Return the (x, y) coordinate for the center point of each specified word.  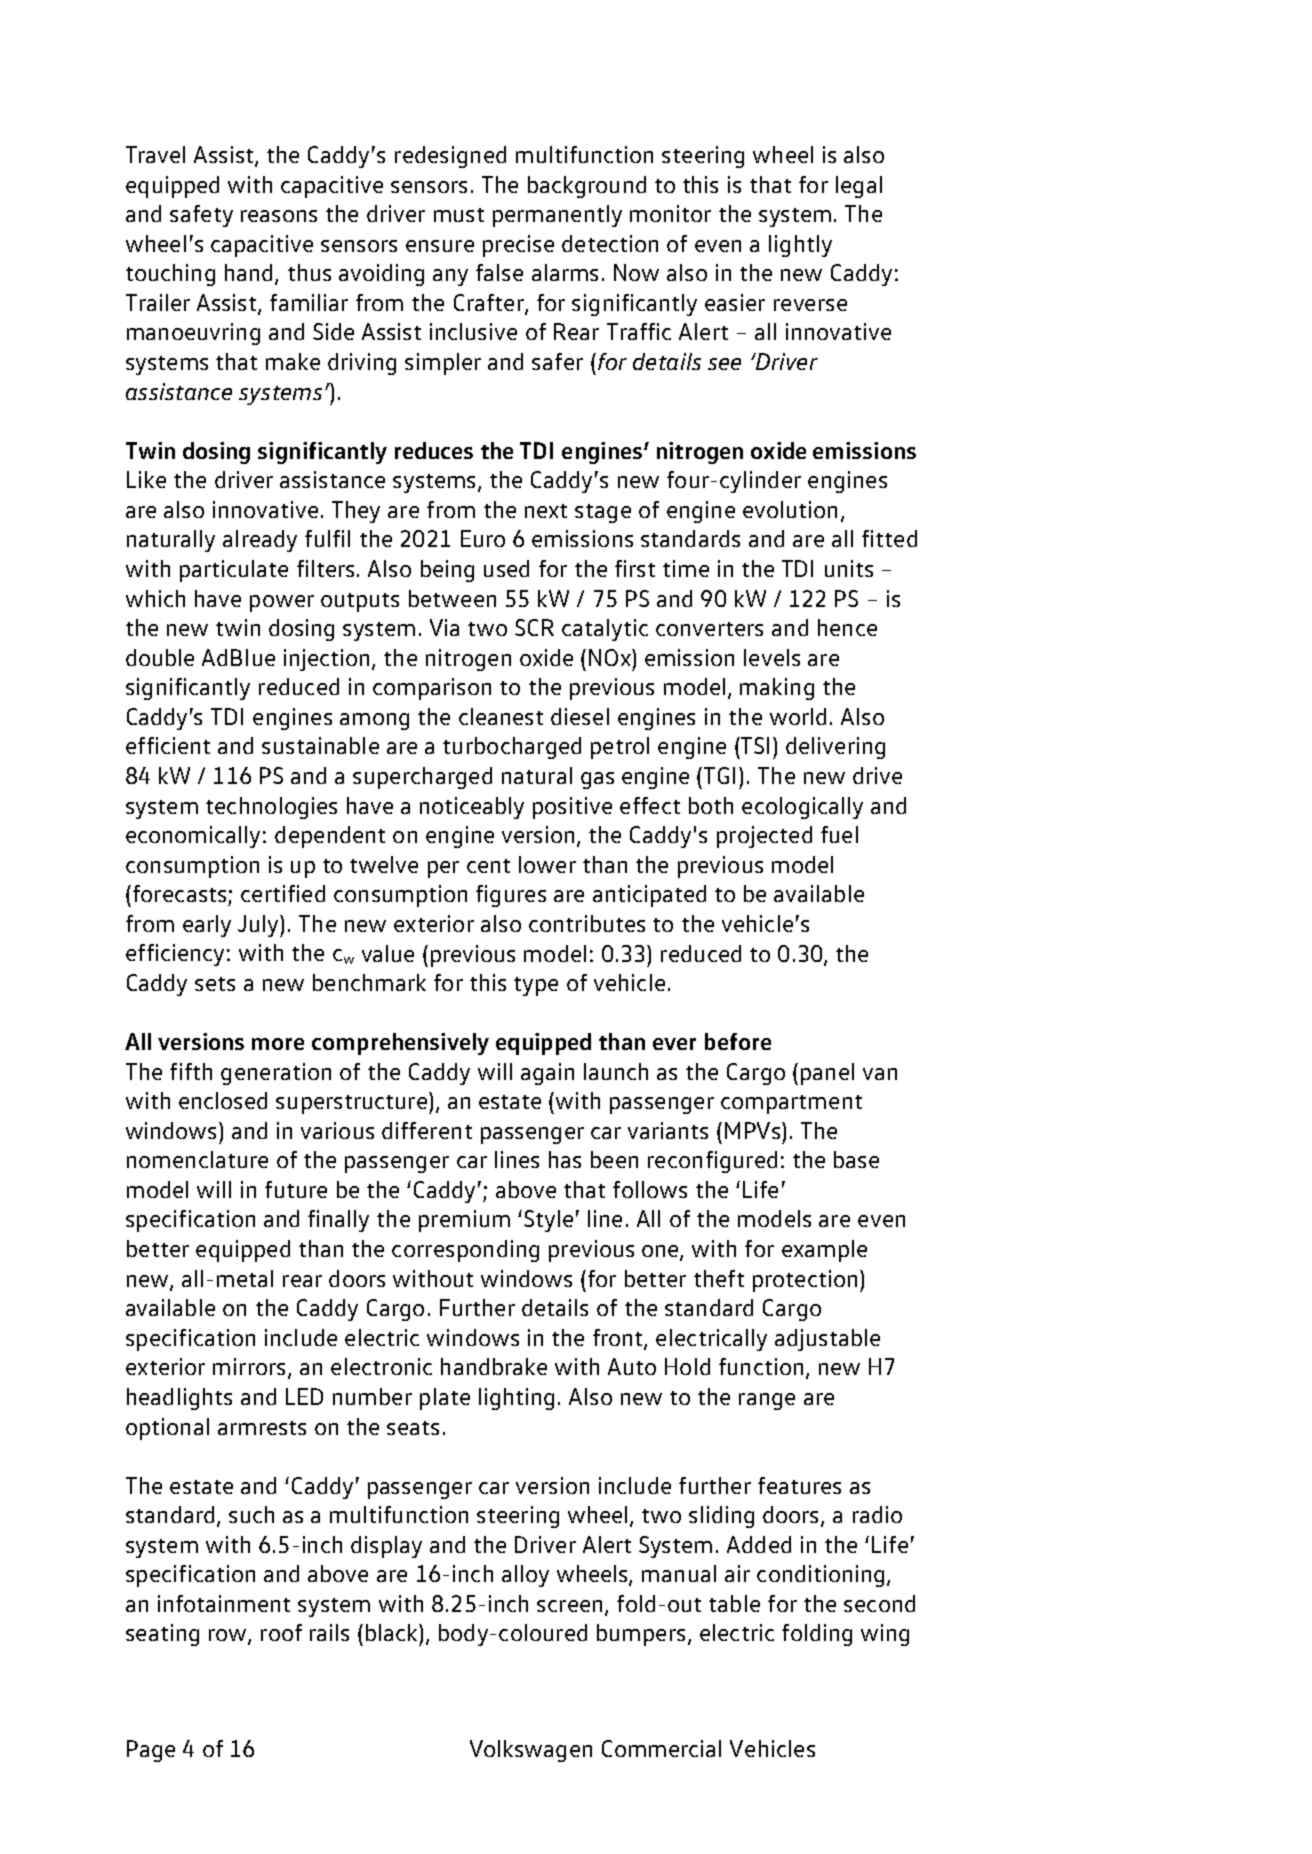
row (229, 1636)
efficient (168, 745)
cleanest (501, 716)
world (798, 716)
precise (518, 246)
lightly (800, 246)
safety (201, 216)
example (824, 1251)
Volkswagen (531, 1751)
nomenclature (197, 1159)
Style (548, 1221)
